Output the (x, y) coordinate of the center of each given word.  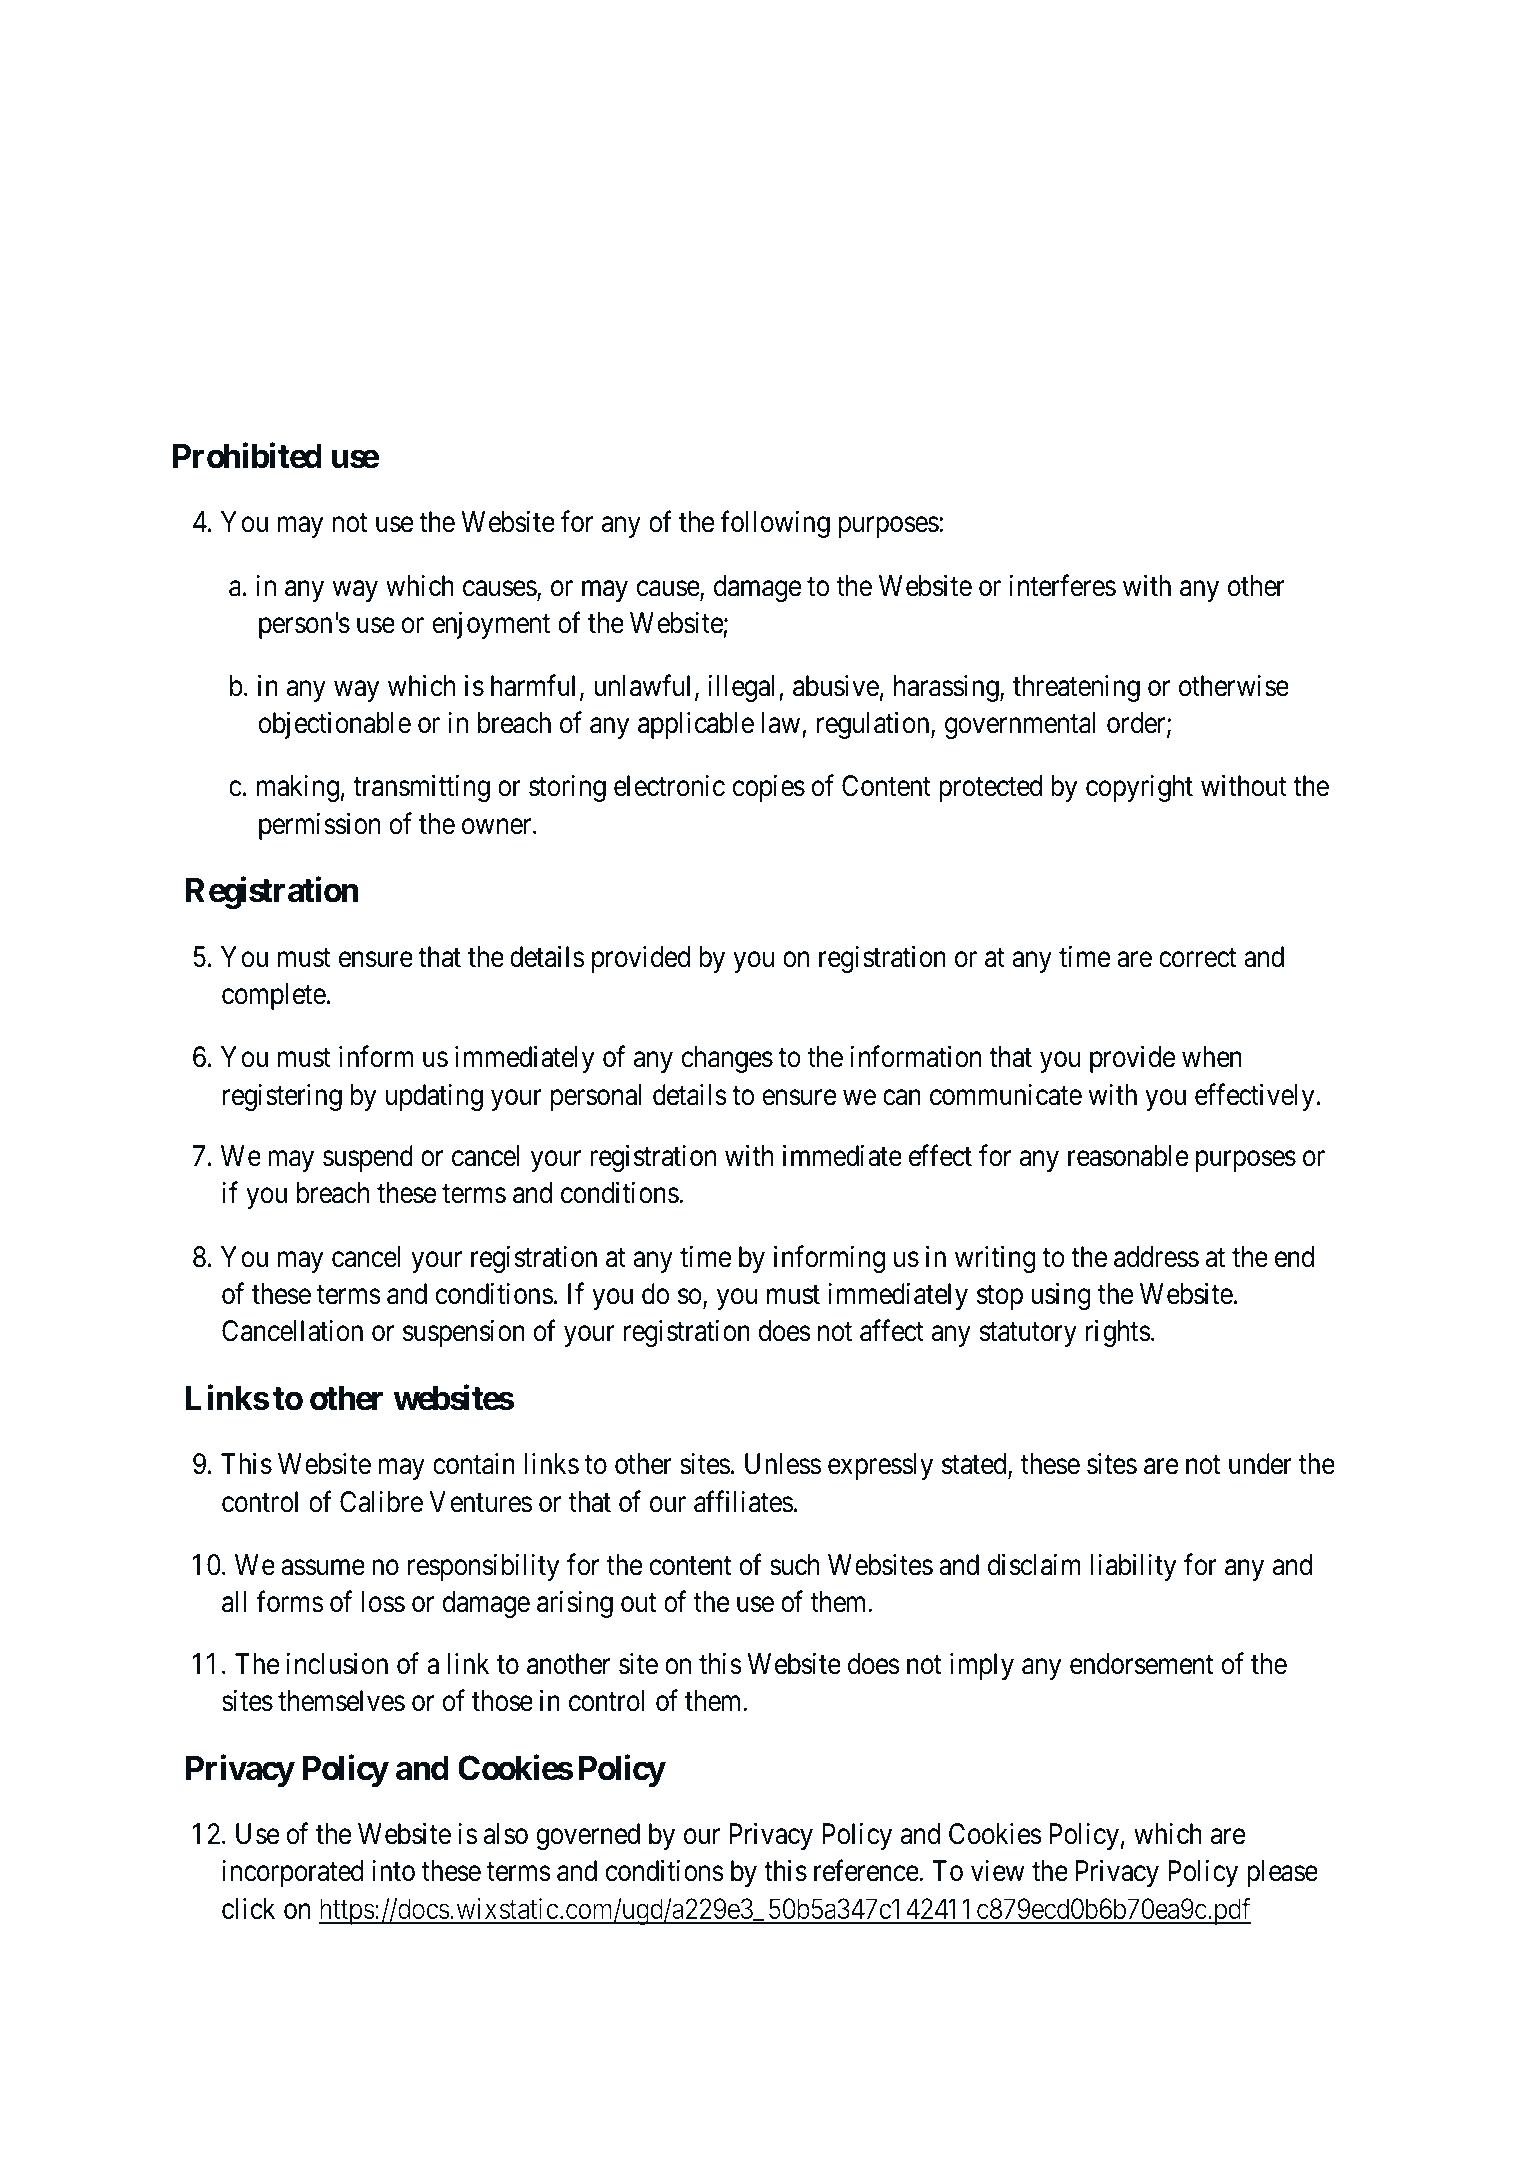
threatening (1076, 688)
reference (867, 1871)
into (393, 1871)
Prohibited (247, 456)
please (1282, 1873)
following (775, 524)
